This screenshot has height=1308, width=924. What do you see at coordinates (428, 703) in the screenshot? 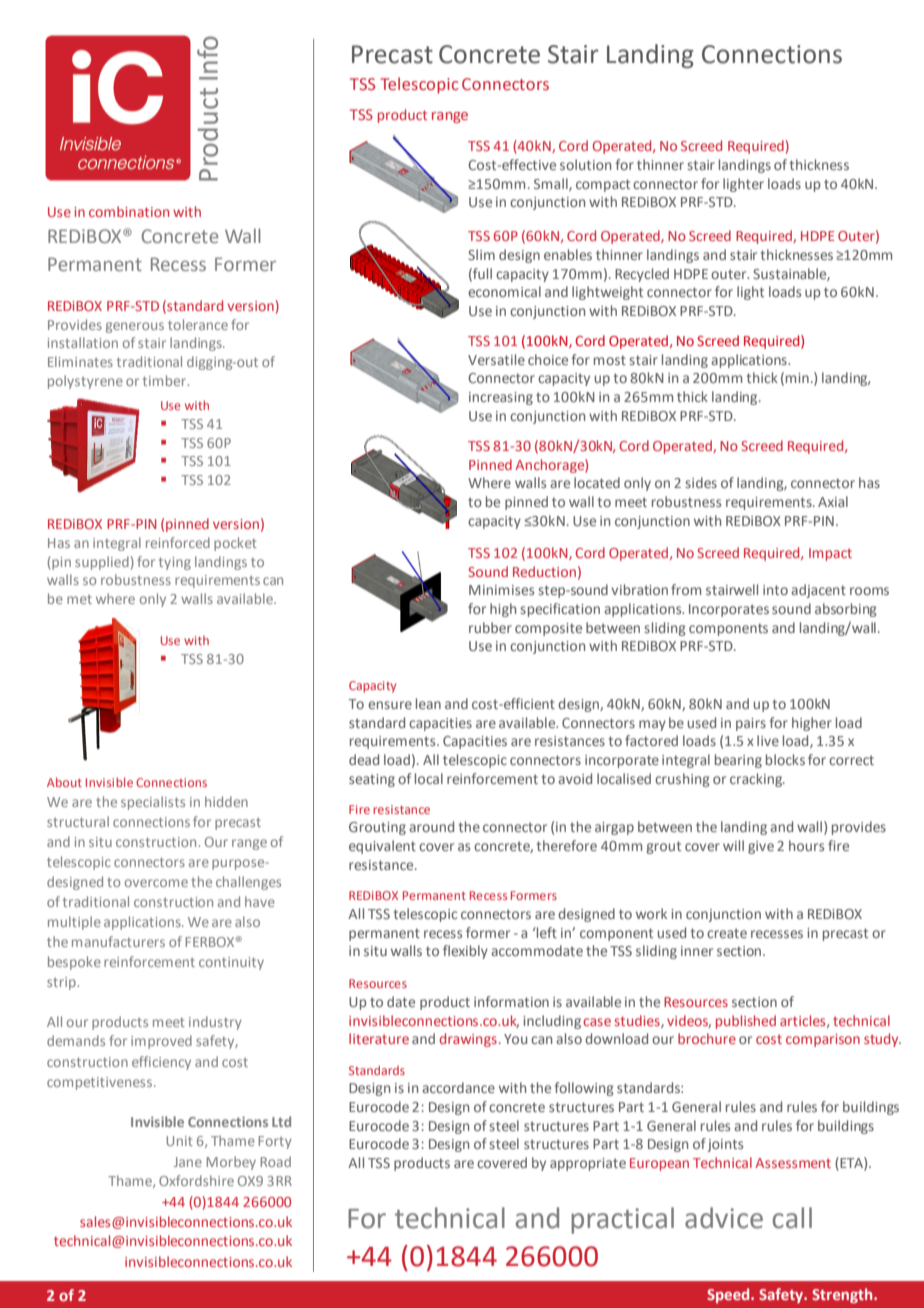
I see `lean` at bounding box center [428, 703].
